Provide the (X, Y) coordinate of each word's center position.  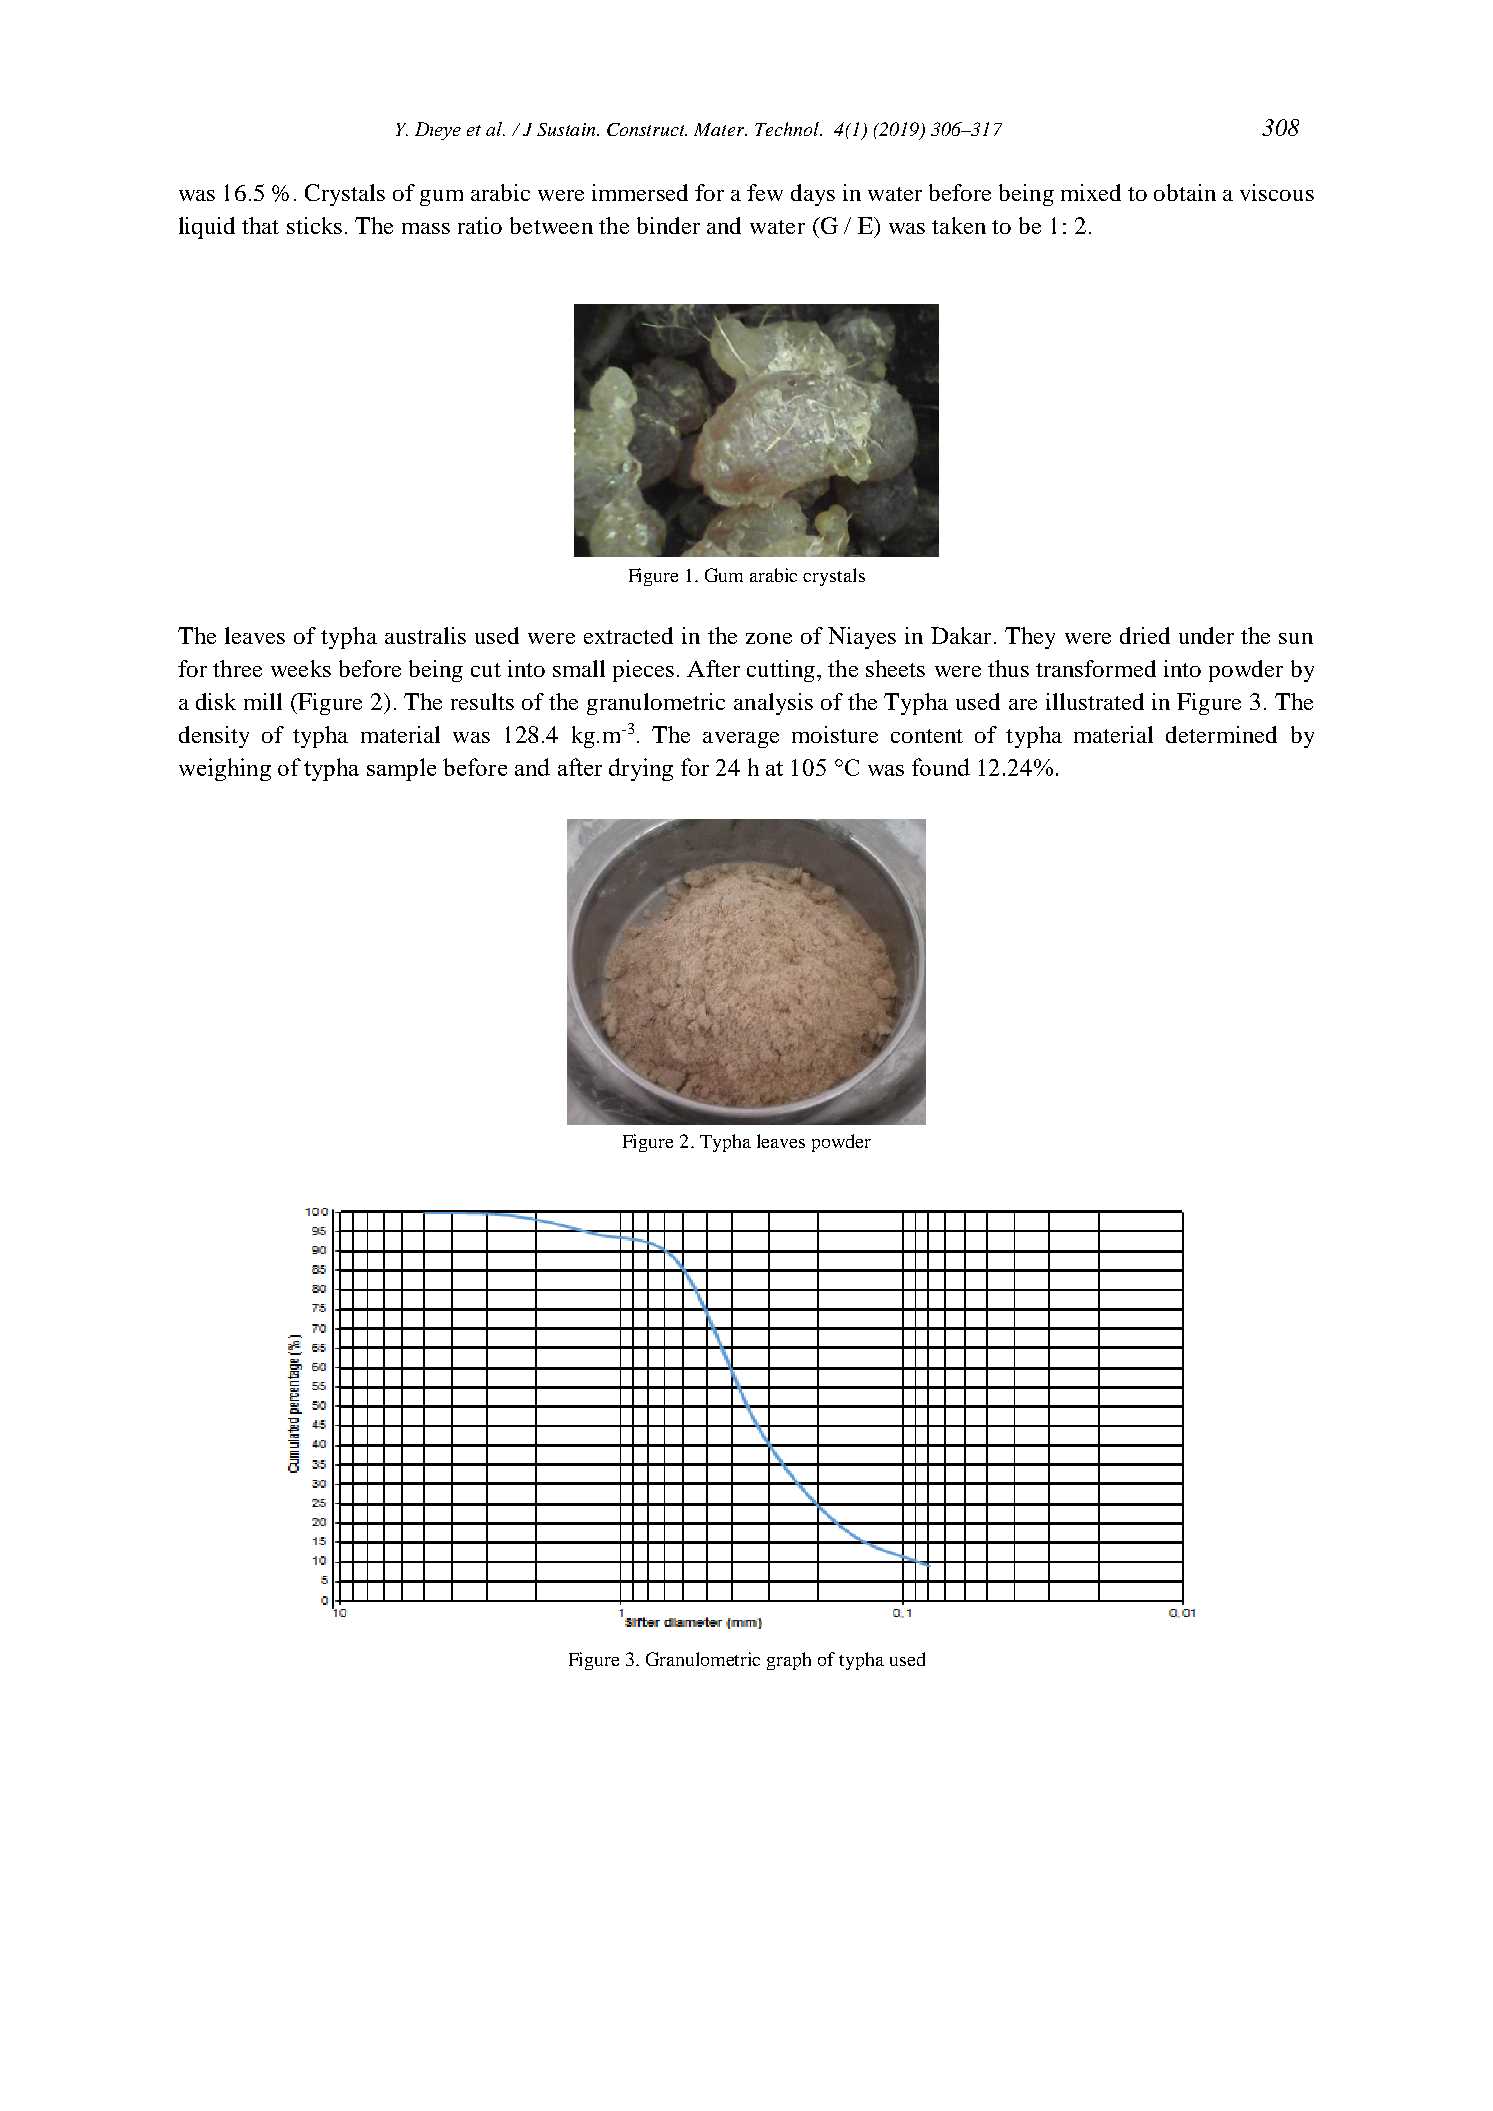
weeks (301, 668)
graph (789, 1661)
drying (641, 769)
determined (1221, 734)
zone (769, 638)
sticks (314, 225)
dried (1145, 635)
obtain (1185, 192)
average (741, 740)
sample (401, 769)
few (765, 192)
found (941, 767)
